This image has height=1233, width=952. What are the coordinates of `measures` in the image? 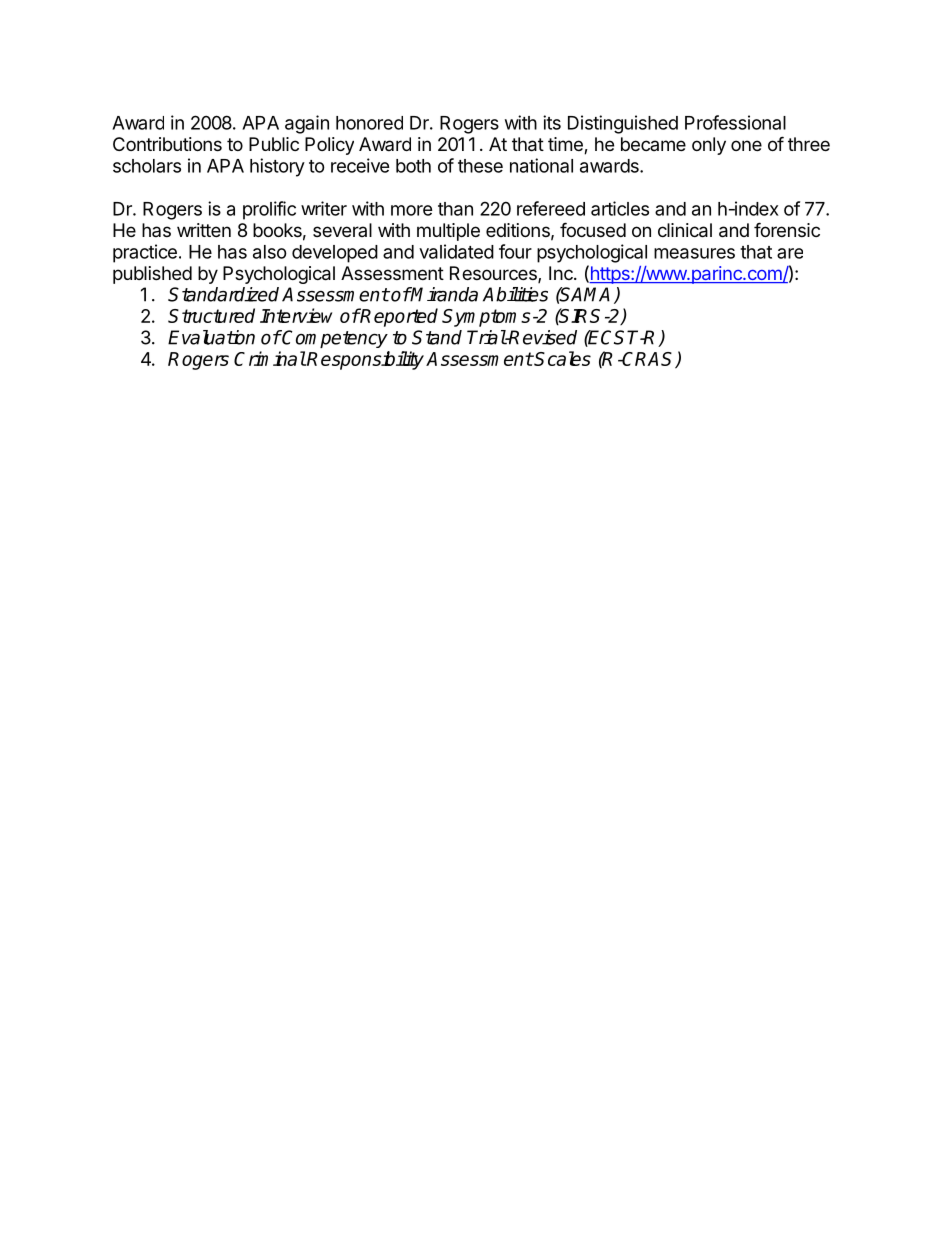 It's located at (694, 253).
